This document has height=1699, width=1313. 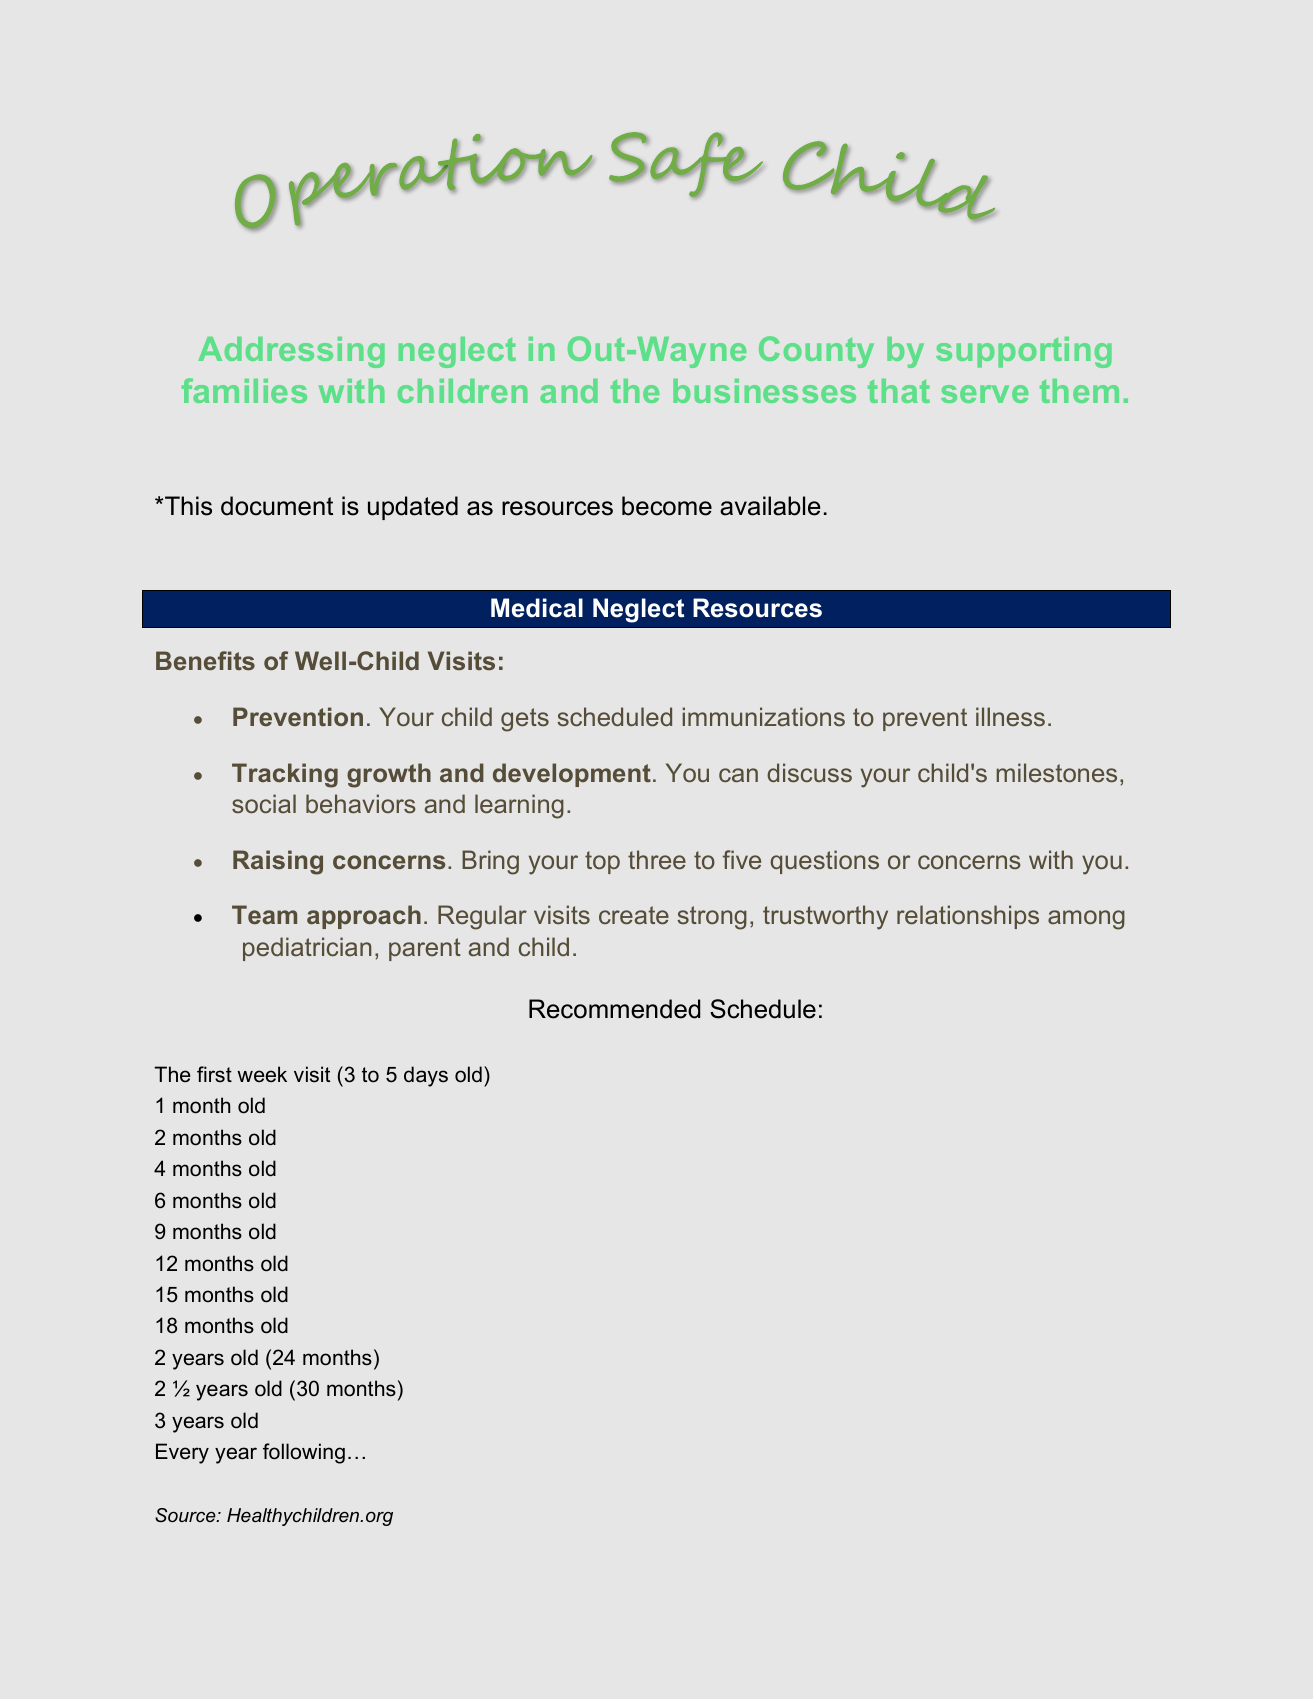 I want to click on Every, so click(x=182, y=1453).
